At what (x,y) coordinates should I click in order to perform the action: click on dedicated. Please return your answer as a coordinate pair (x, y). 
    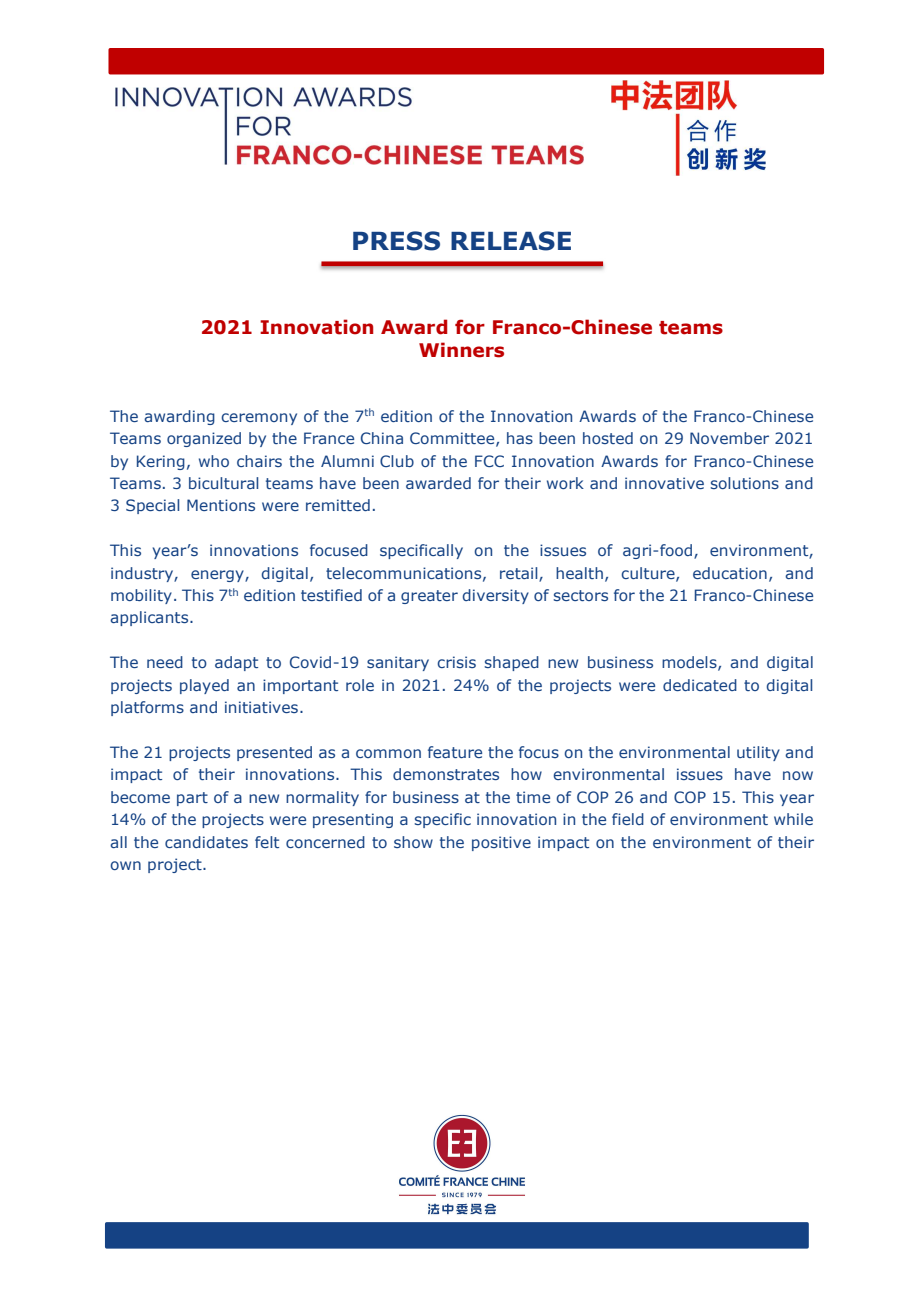
    Looking at the image, I should click on (700, 685).
